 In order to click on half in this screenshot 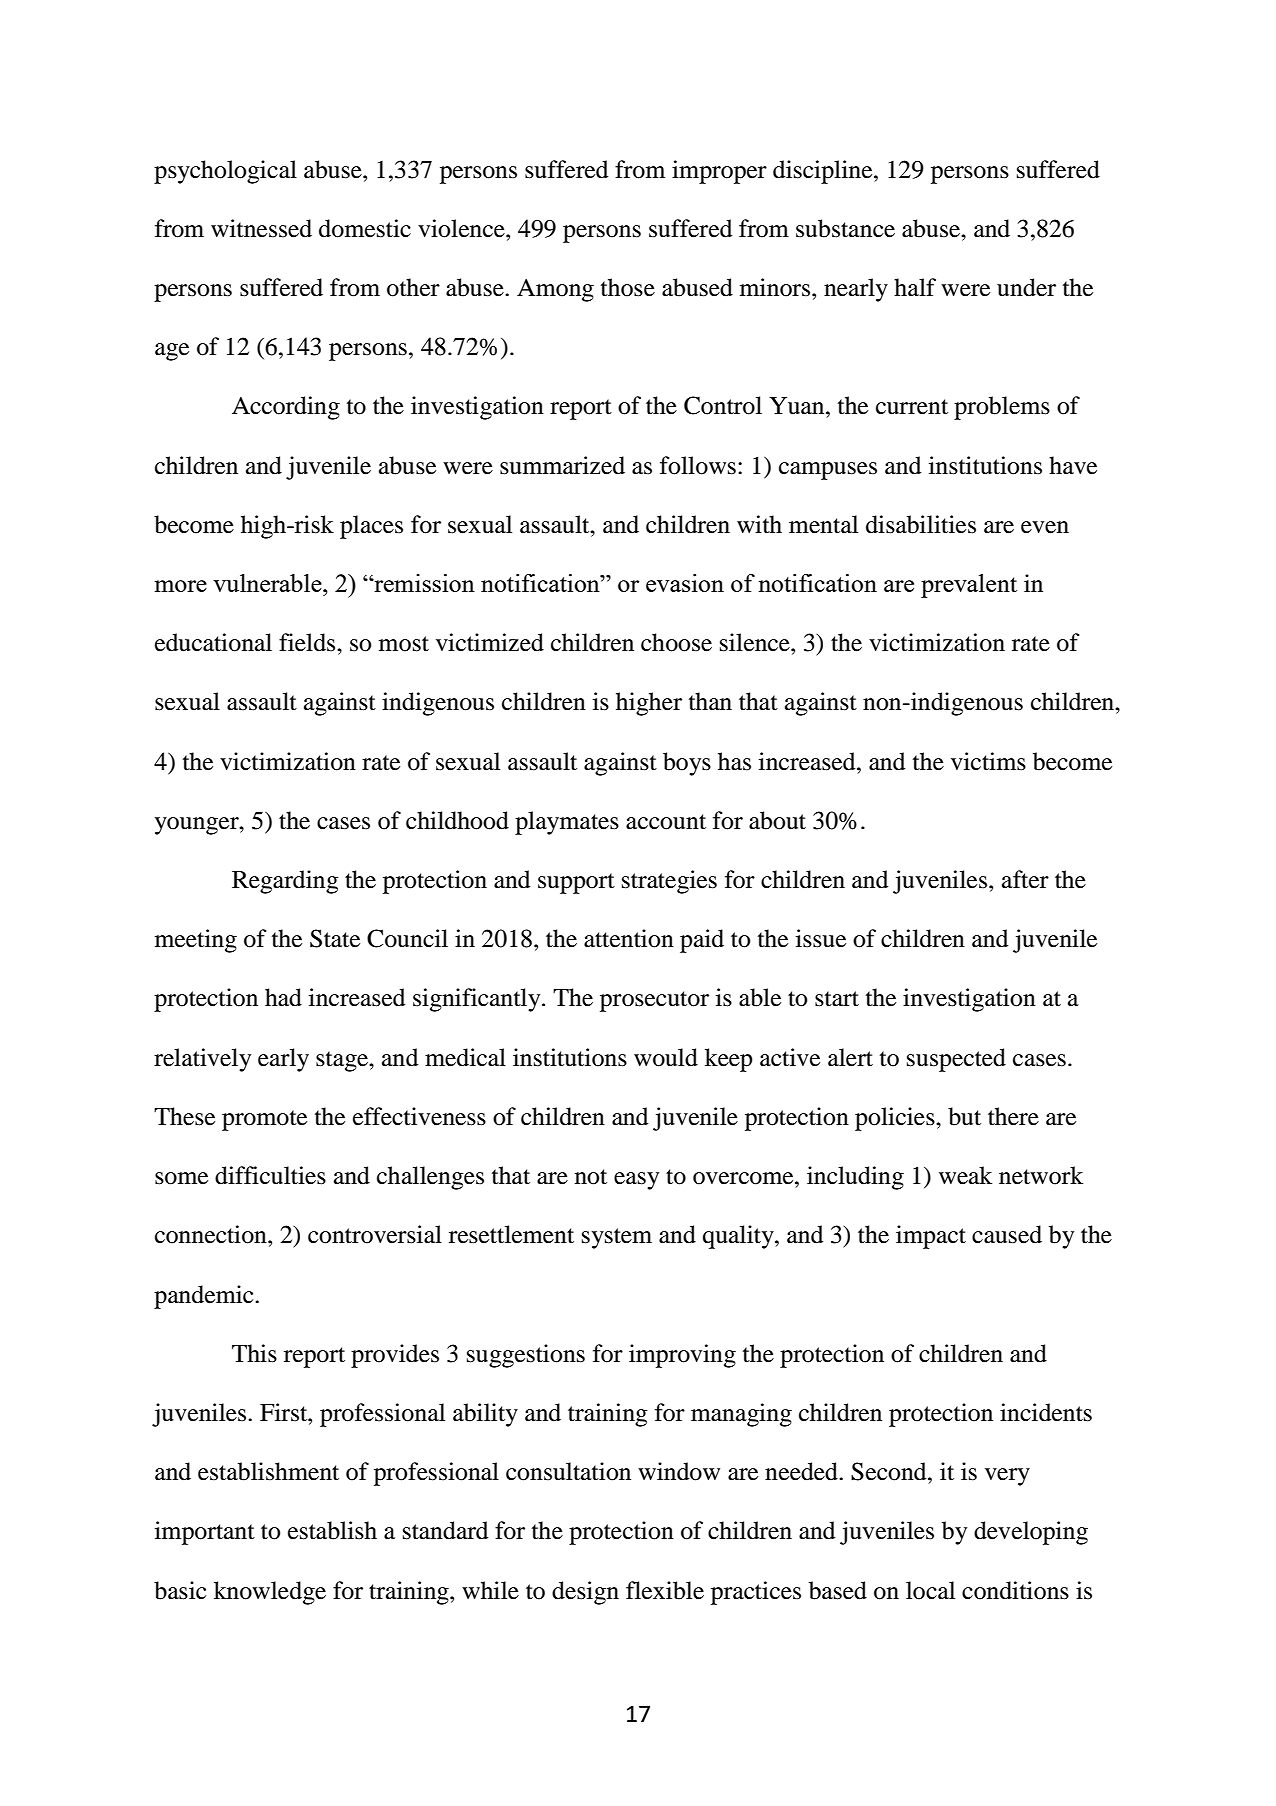, I will do `click(915, 287)`.
